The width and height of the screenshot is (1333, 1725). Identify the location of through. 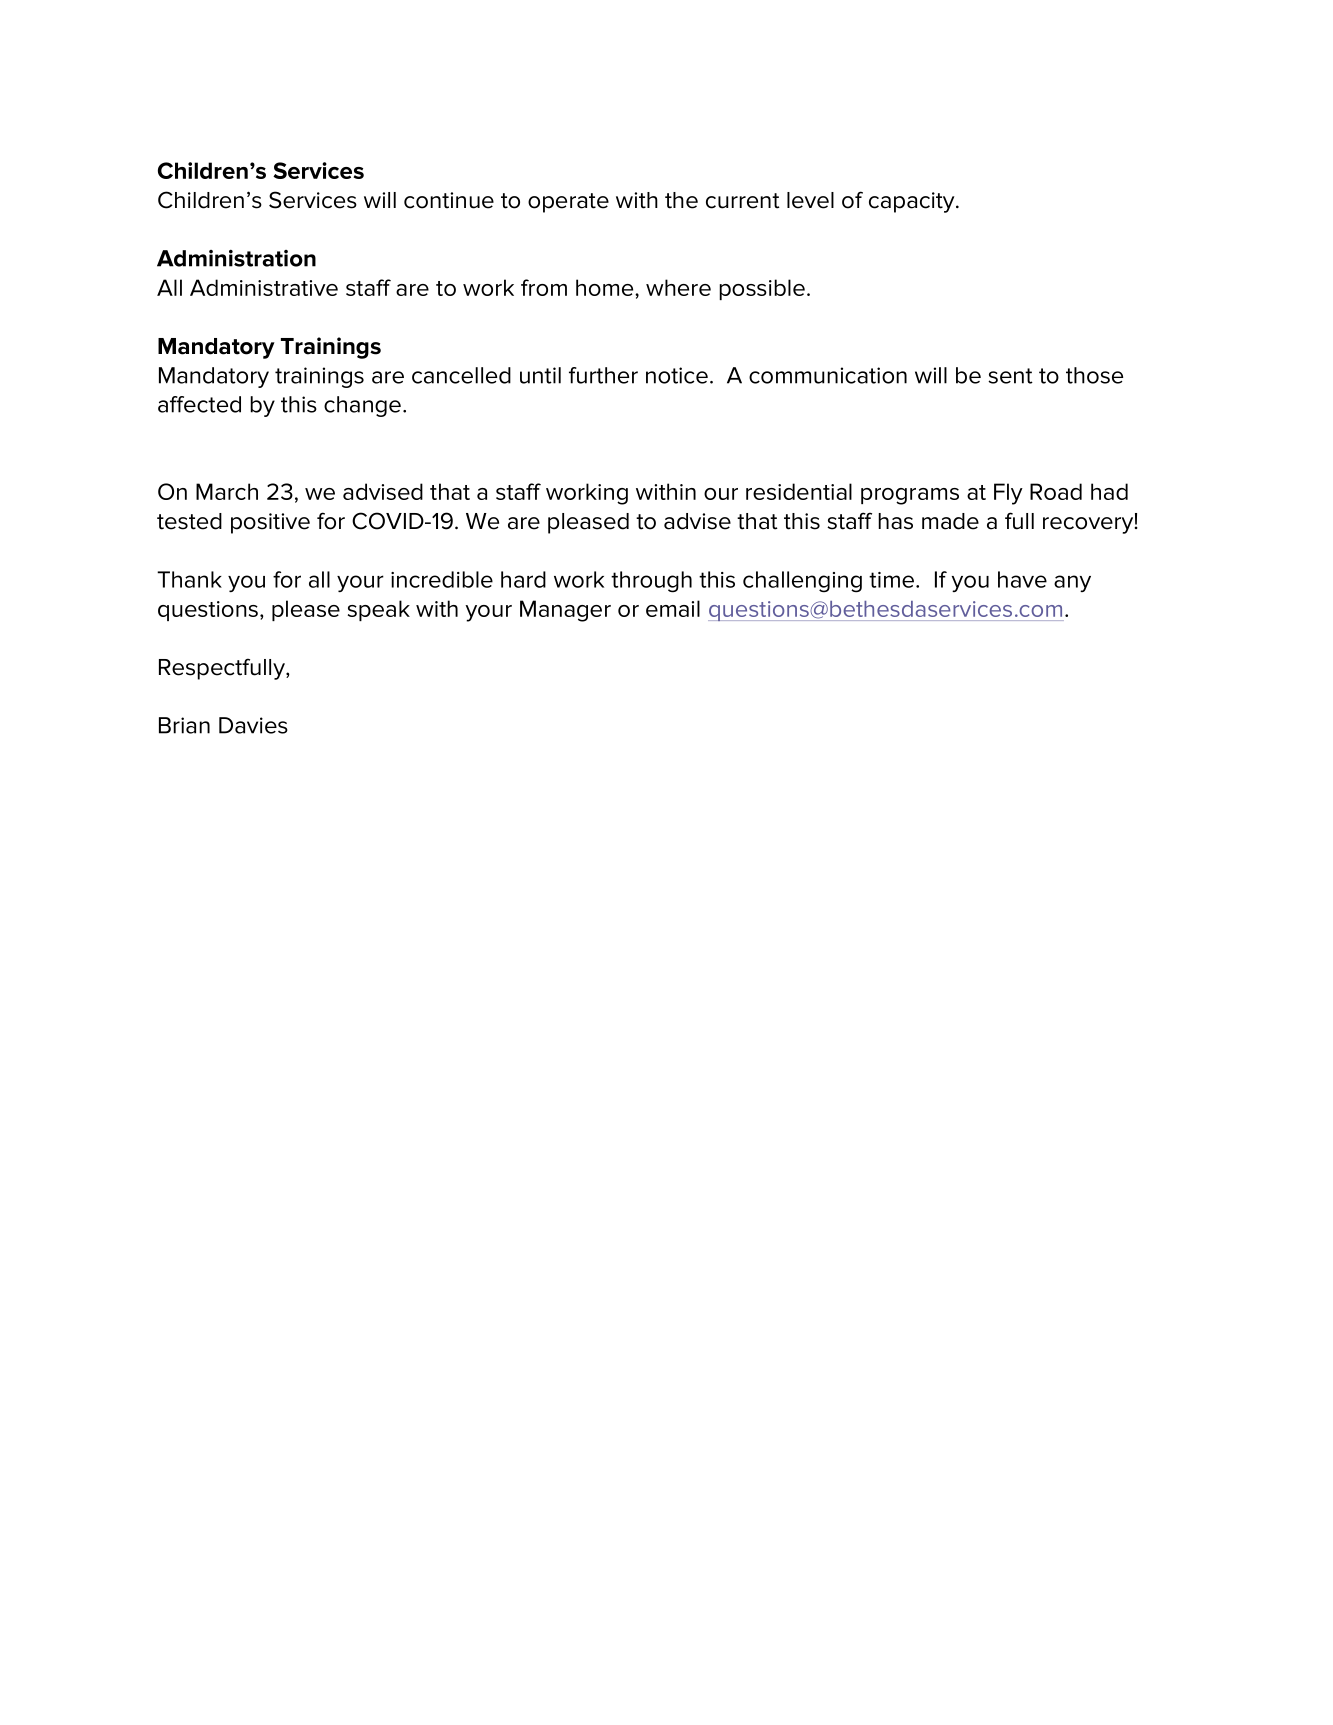
(651, 582).
